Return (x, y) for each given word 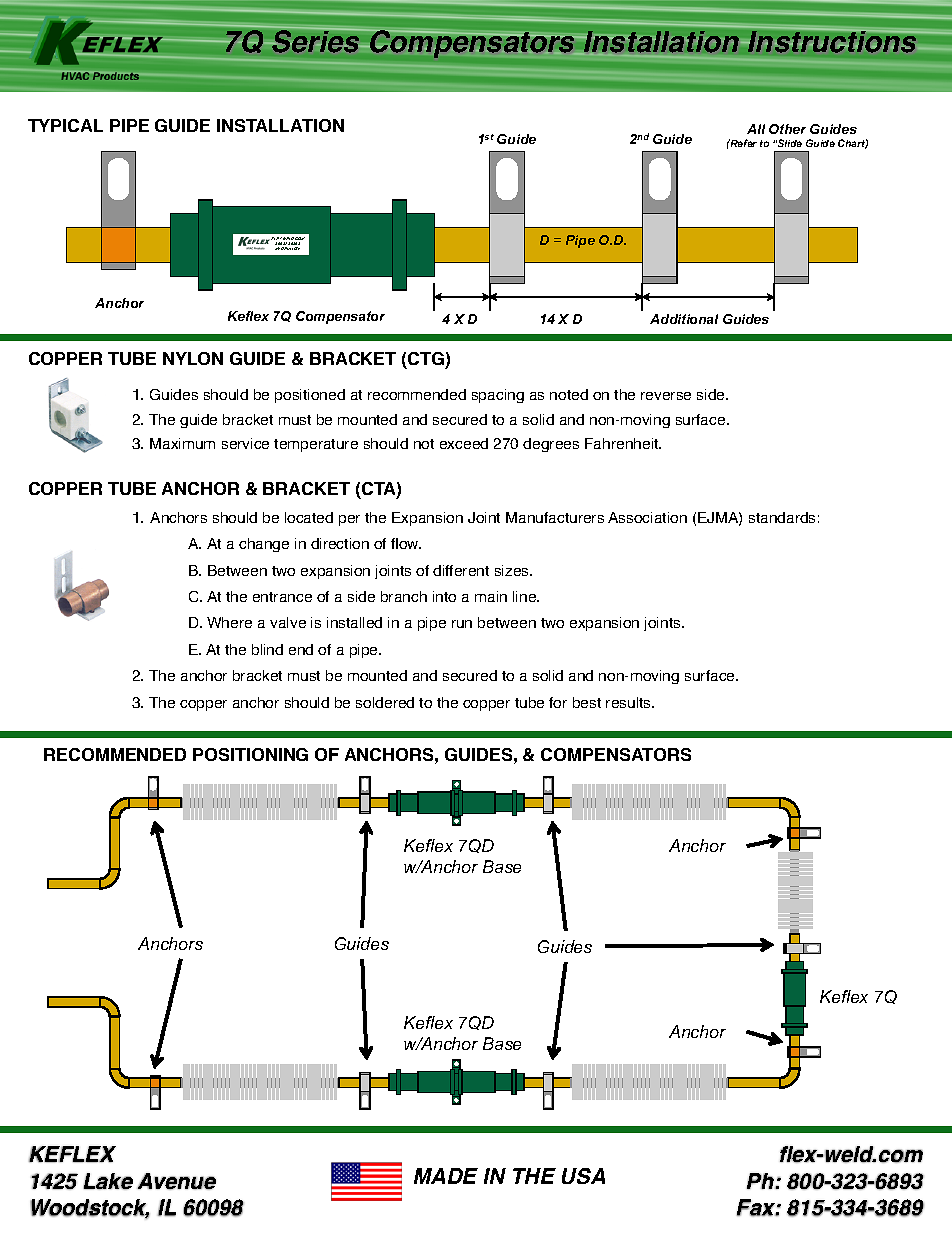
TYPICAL (65, 125)
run (462, 624)
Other (787, 129)
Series (316, 41)
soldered (385, 702)
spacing (498, 396)
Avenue (176, 1181)
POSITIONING (250, 754)
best (587, 702)
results (630, 702)
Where (229, 622)
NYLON (193, 358)
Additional (684, 319)
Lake (108, 1181)
